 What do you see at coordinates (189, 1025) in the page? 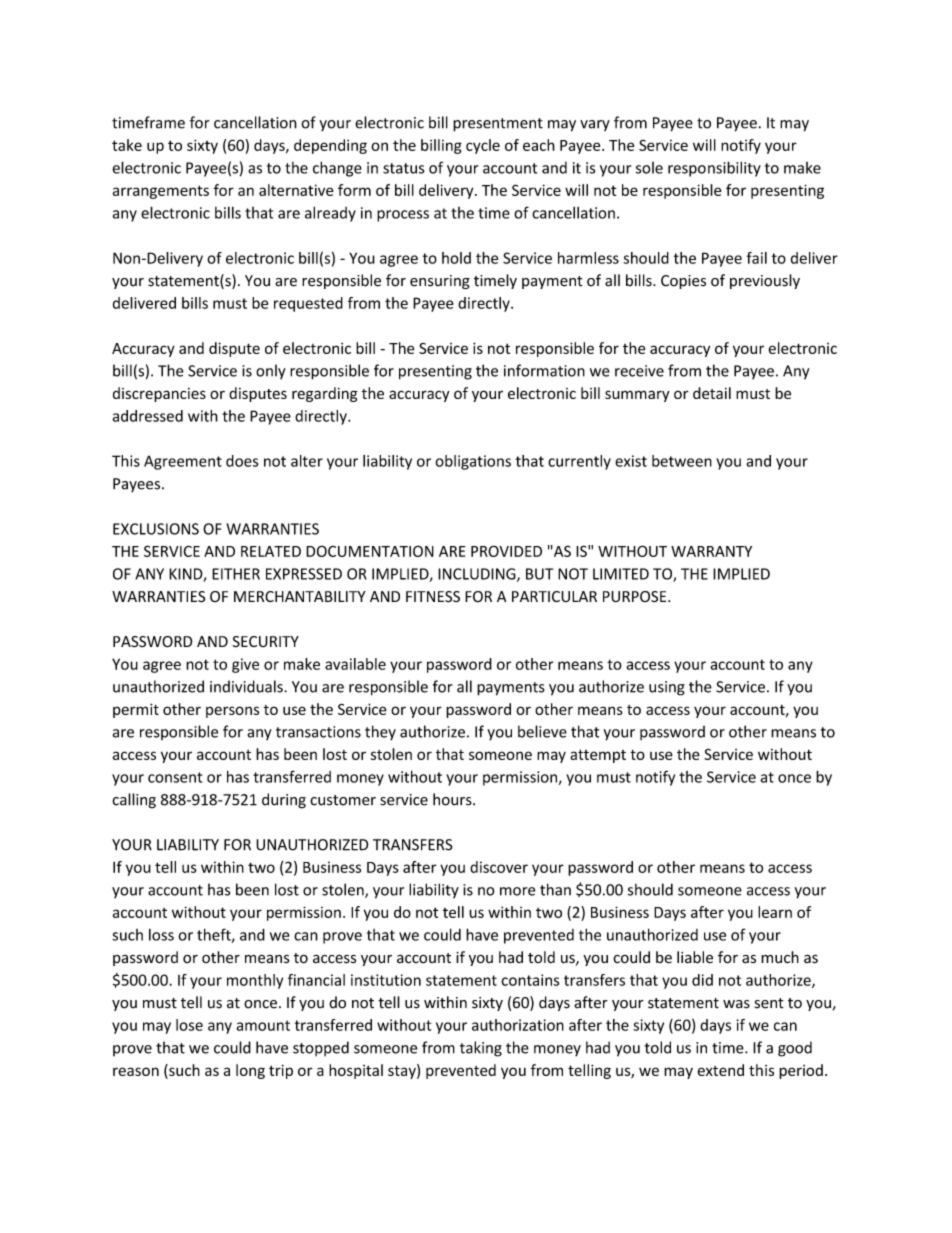
I see `lose` at bounding box center [189, 1025].
